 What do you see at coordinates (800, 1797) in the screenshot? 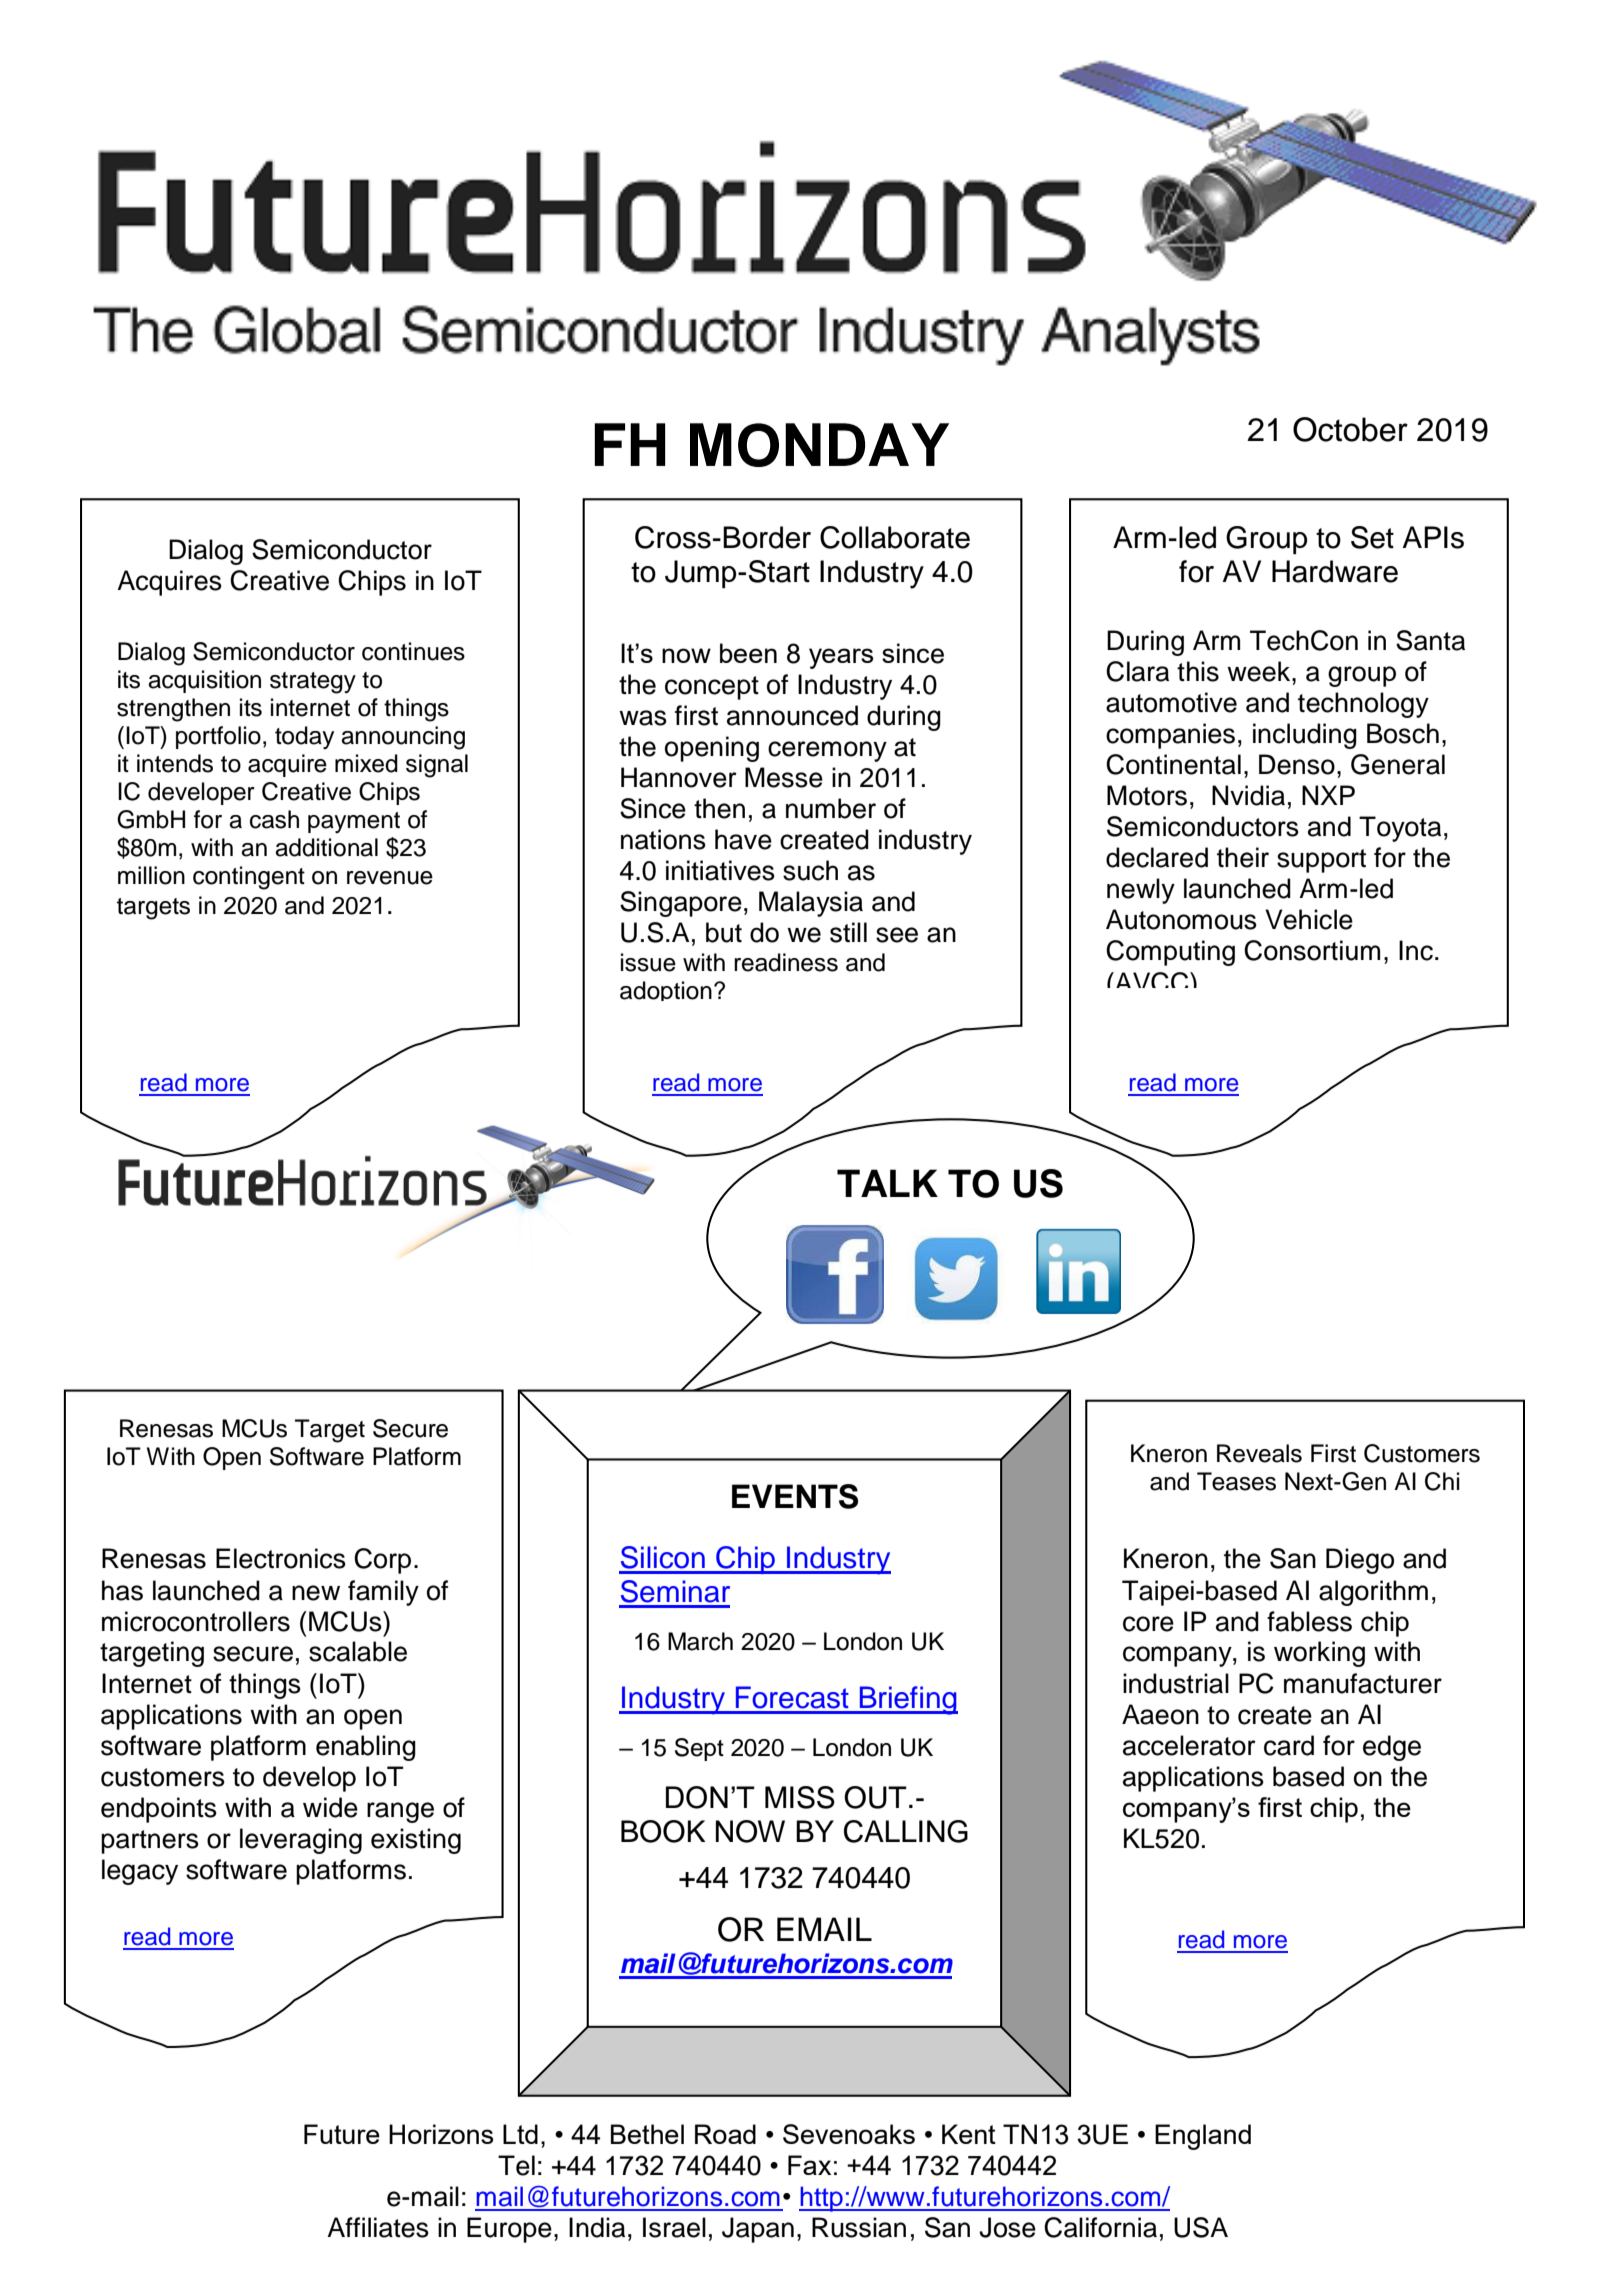
I see `MISS` at bounding box center [800, 1797].
